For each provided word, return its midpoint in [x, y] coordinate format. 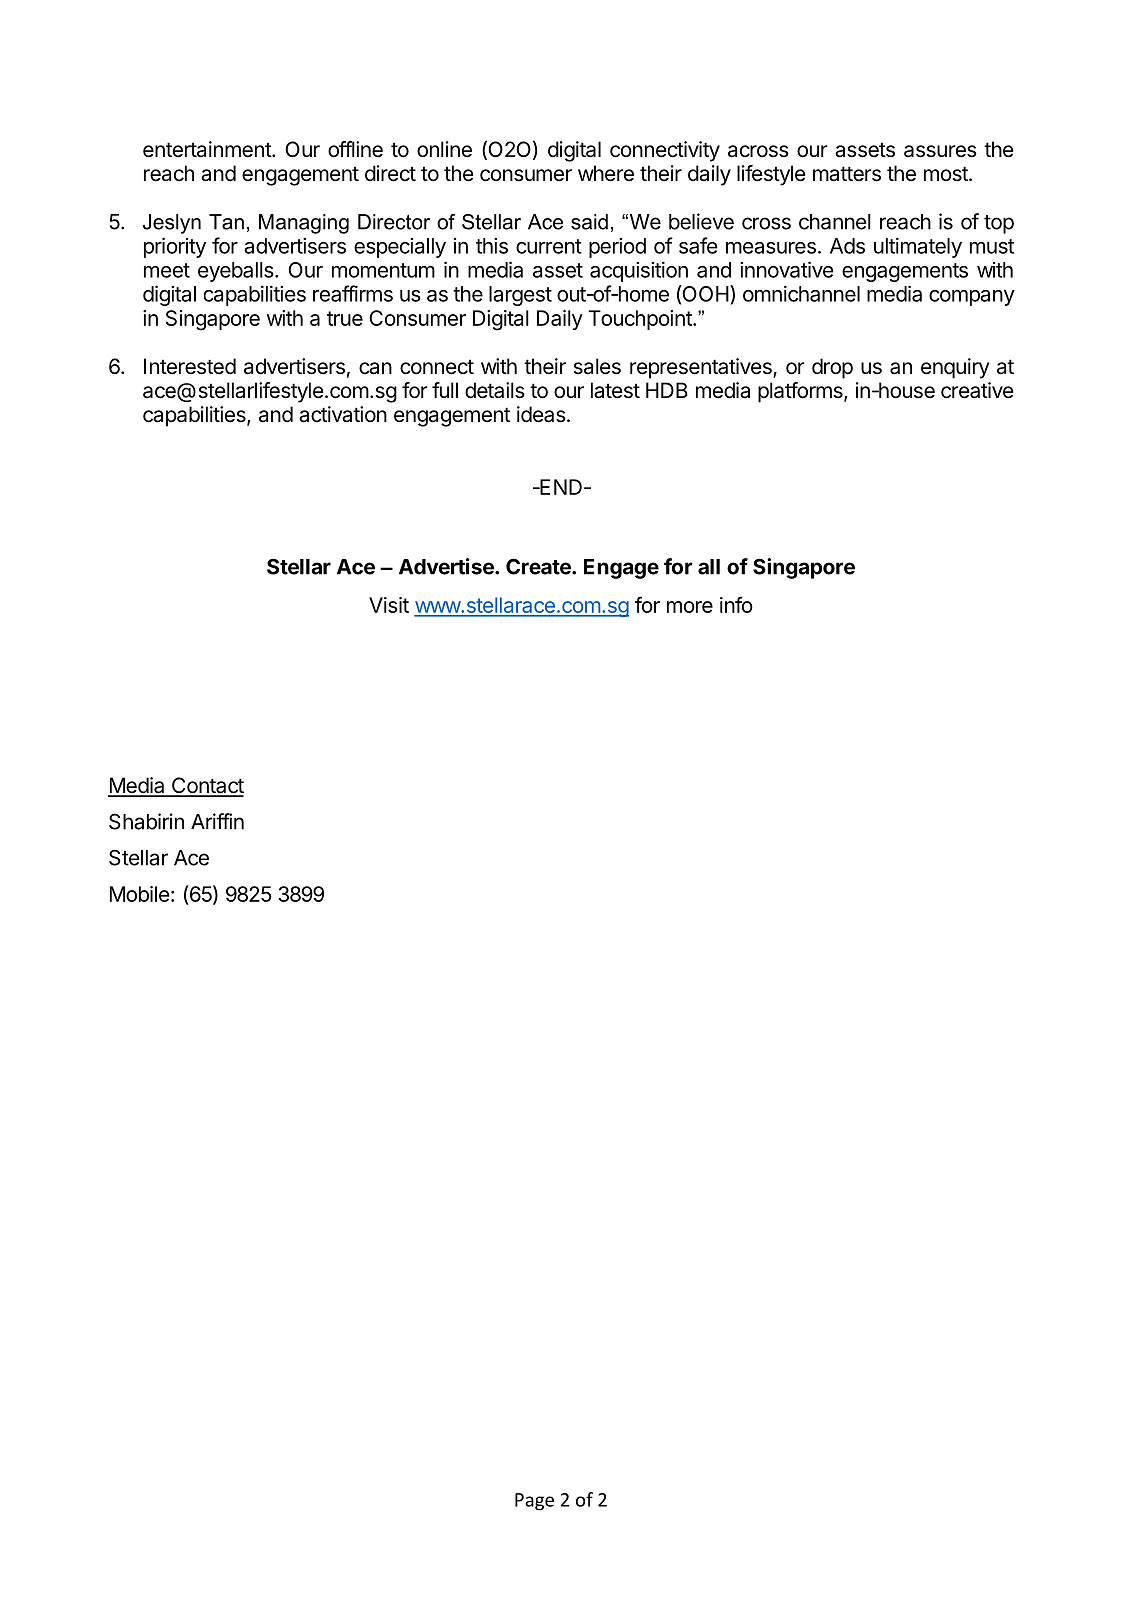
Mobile [139, 894]
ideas [541, 414]
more [690, 607]
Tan [226, 222]
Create [539, 566]
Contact [207, 786]
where [606, 173]
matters [847, 174]
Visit [389, 605]
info [736, 604]
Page [534, 1502]
